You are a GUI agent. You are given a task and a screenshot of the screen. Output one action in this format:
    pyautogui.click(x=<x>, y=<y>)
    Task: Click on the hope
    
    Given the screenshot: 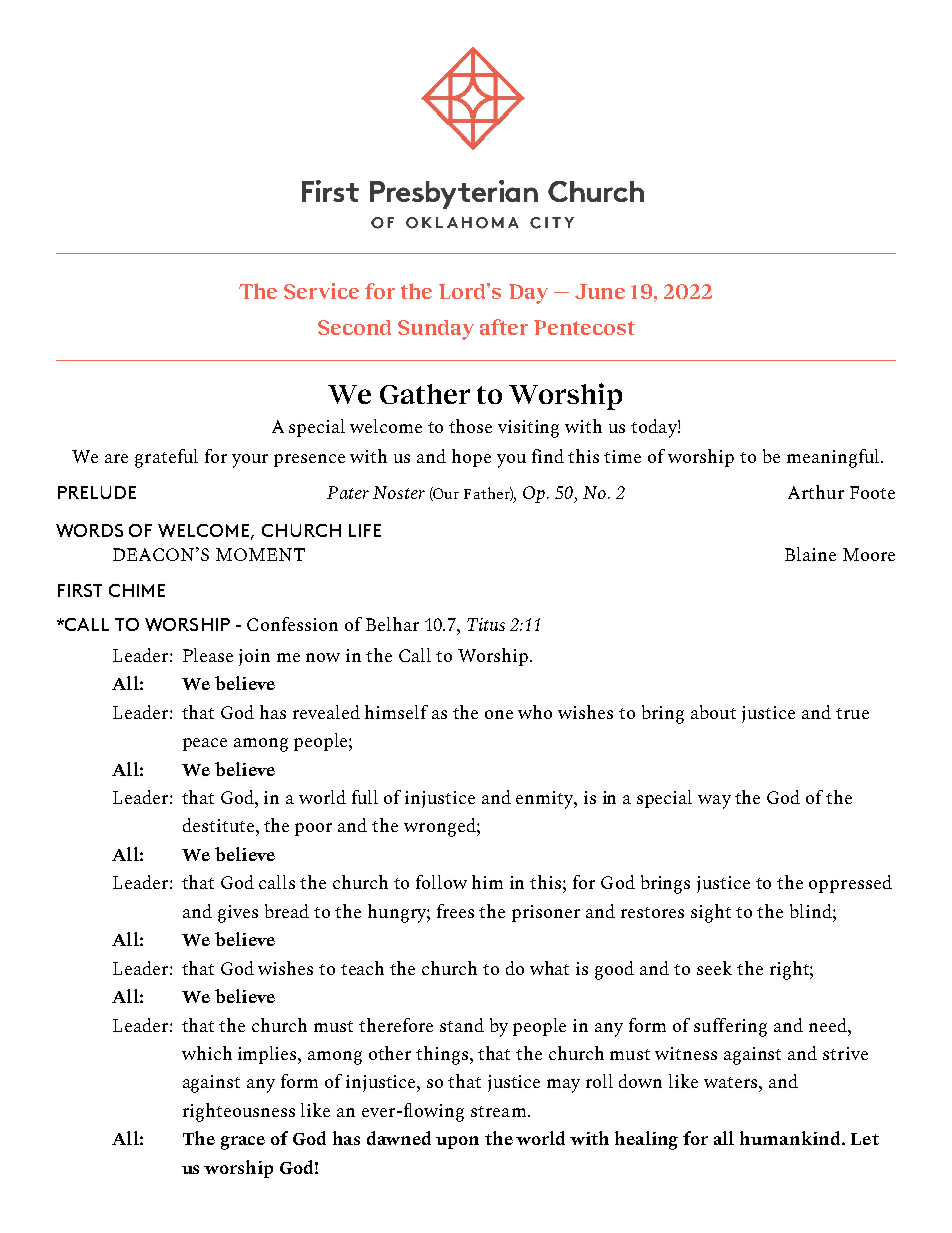 What is the action you would take?
    pyautogui.click(x=471, y=458)
